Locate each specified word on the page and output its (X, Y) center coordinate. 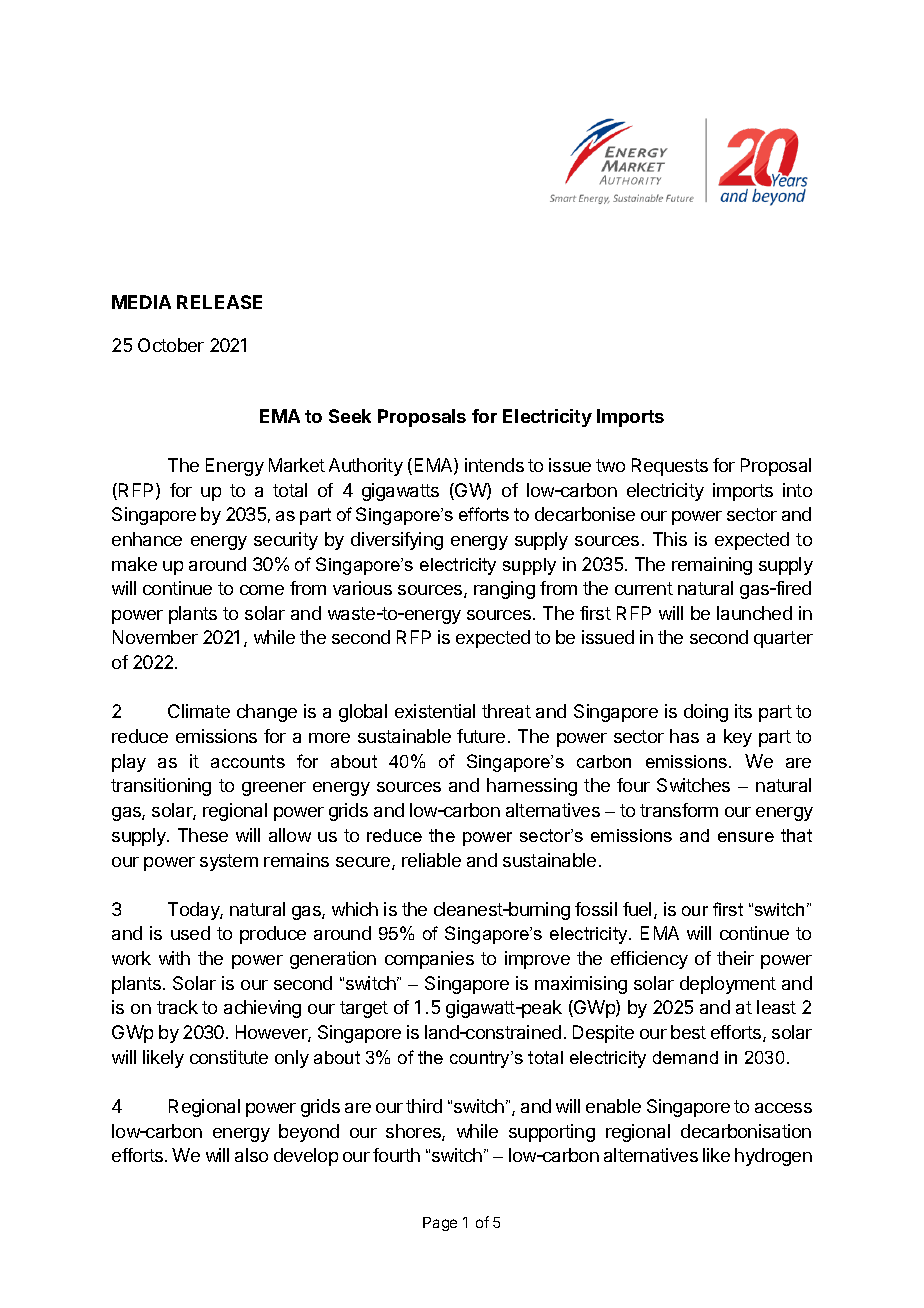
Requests (670, 467)
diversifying (397, 541)
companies (429, 960)
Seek (350, 416)
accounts (248, 761)
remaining (712, 566)
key (738, 738)
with (174, 958)
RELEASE (219, 302)
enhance (147, 539)
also (251, 1155)
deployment (728, 985)
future (481, 736)
